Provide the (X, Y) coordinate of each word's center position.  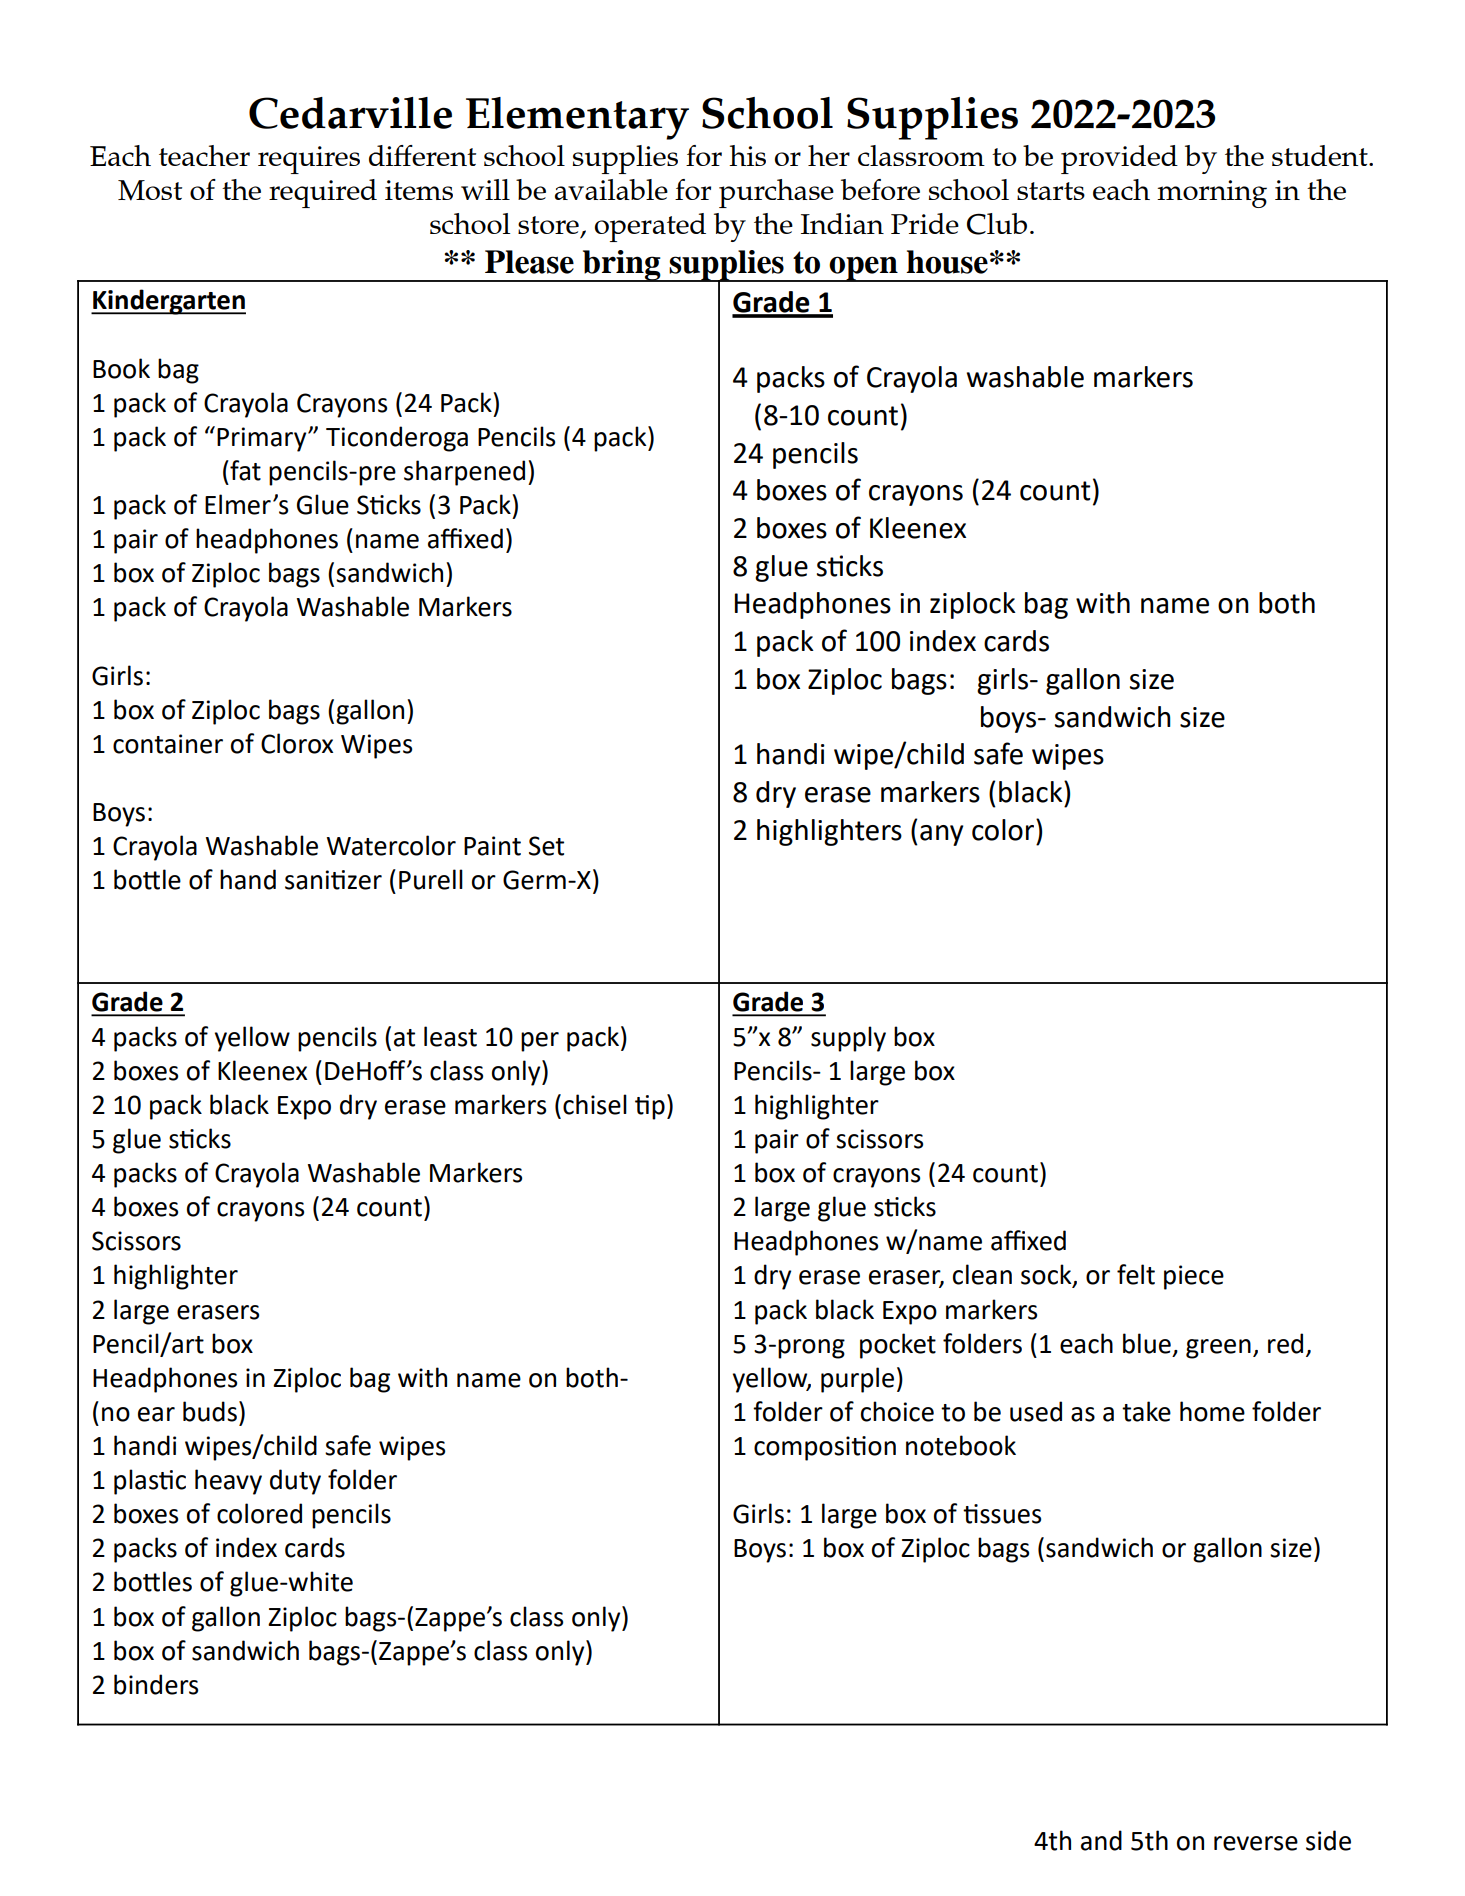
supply (848, 1039)
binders (156, 1684)
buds (210, 1411)
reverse (1256, 1843)
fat (244, 470)
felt (1136, 1274)
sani (308, 880)
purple (857, 1380)
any (941, 835)
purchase (776, 193)
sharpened (464, 473)
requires (309, 160)
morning (1212, 194)
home (1212, 1411)
